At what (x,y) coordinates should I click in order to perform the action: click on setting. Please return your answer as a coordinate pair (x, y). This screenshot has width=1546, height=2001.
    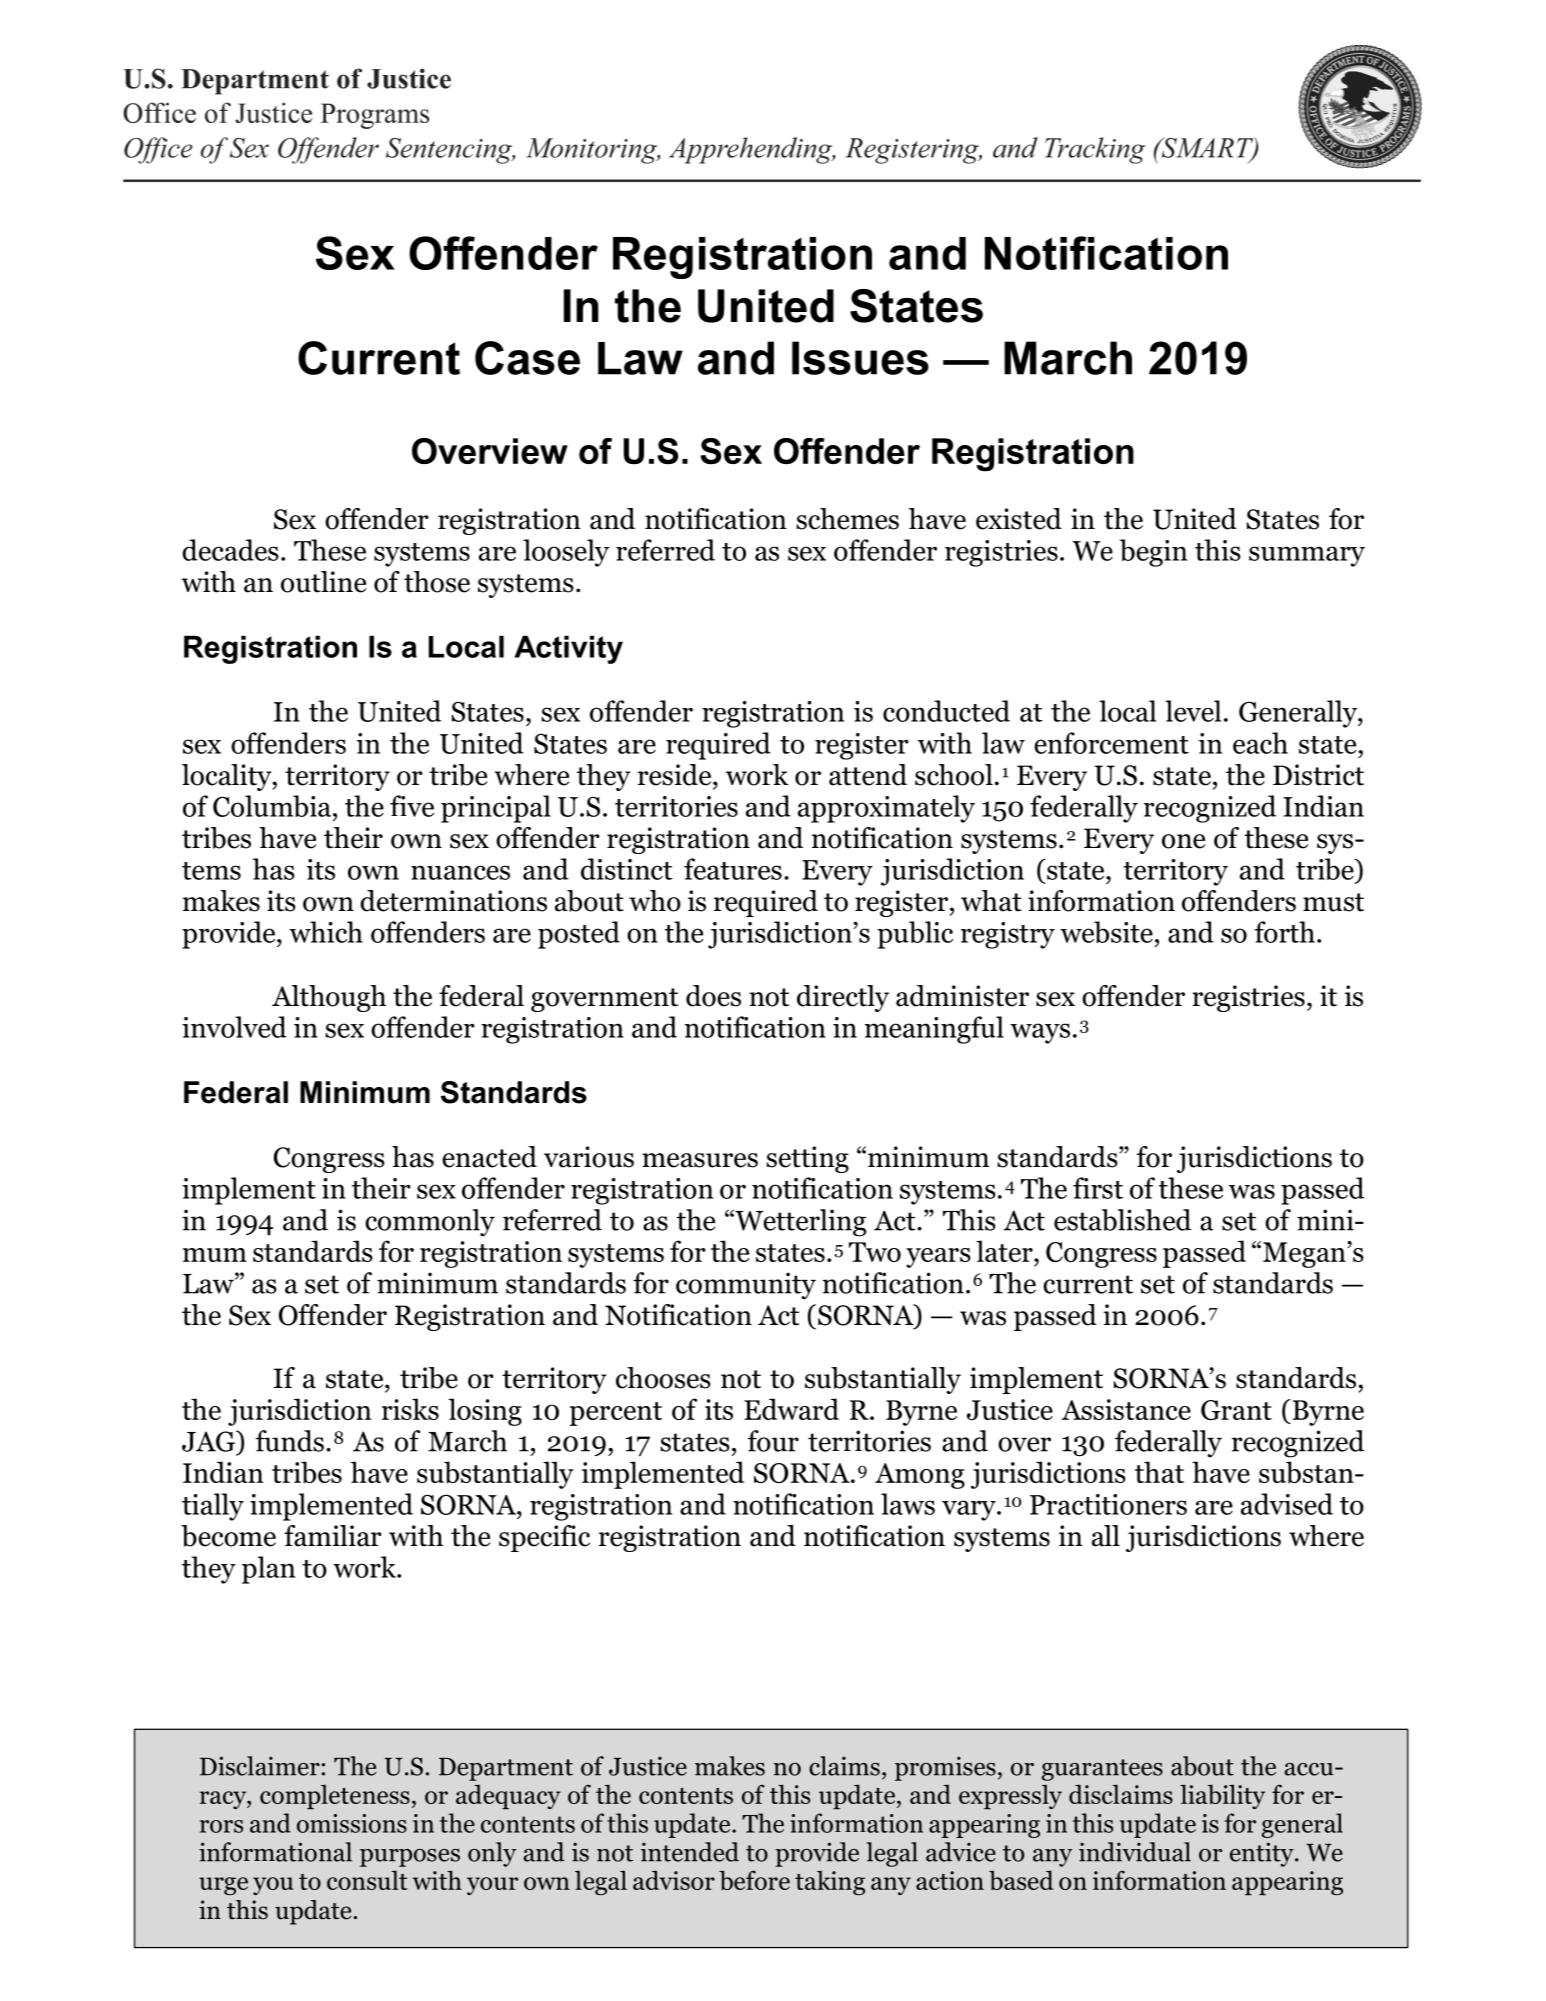
    Looking at the image, I should click on (807, 1159).
